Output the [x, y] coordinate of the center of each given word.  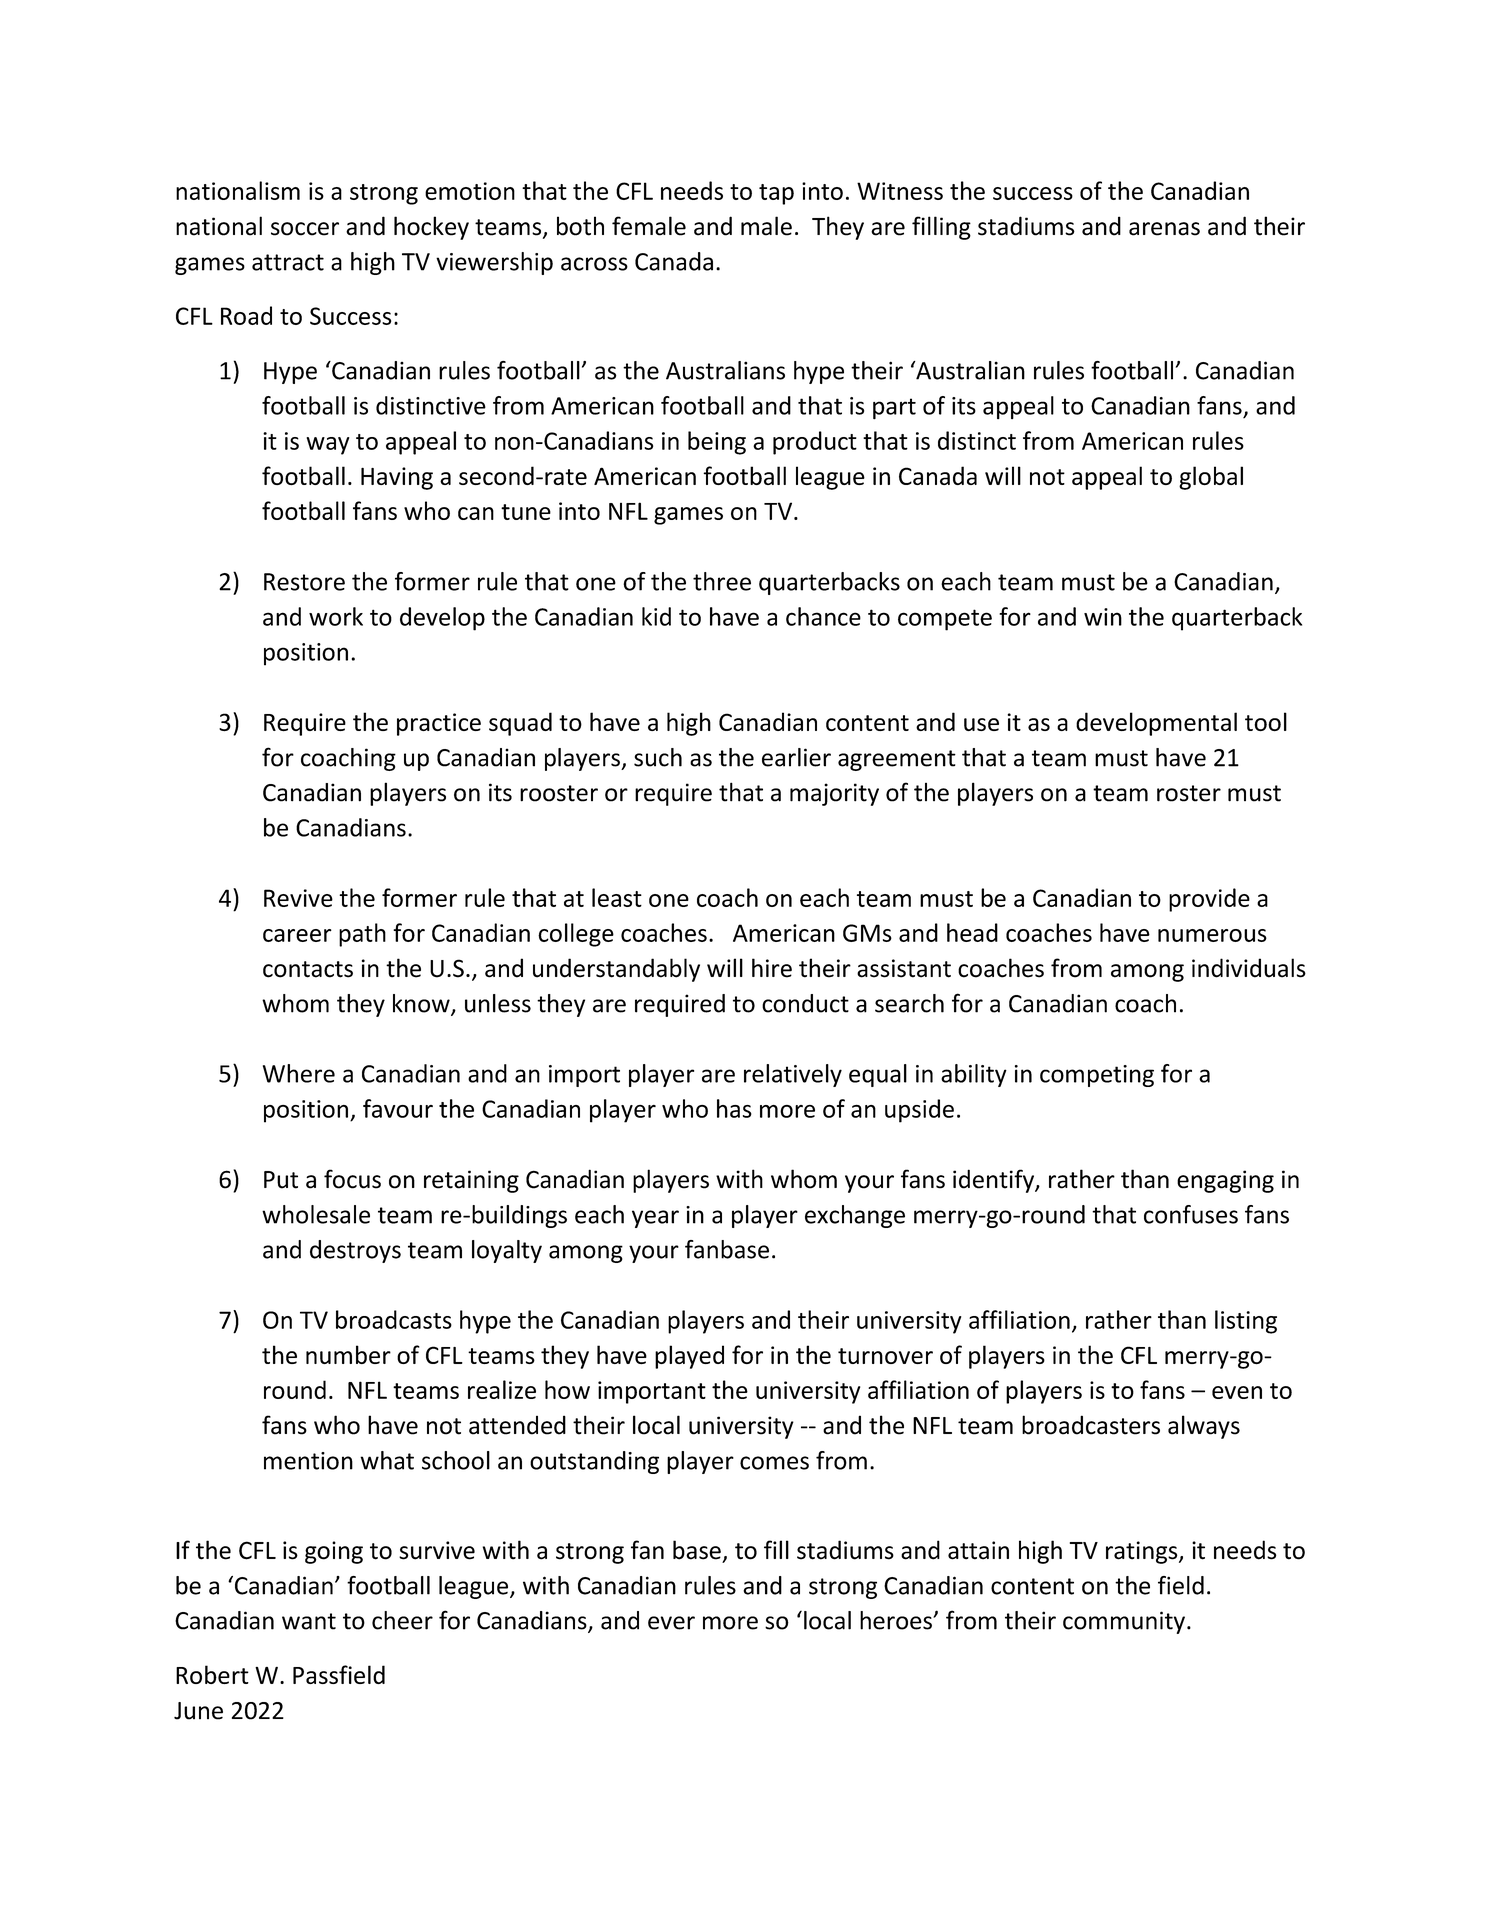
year [655, 1219]
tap [776, 194]
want [309, 1621]
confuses [1191, 1214]
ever [671, 1623]
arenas [1164, 229]
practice [439, 724]
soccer [305, 229]
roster [1189, 793]
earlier [796, 757]
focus [352, 1179]
